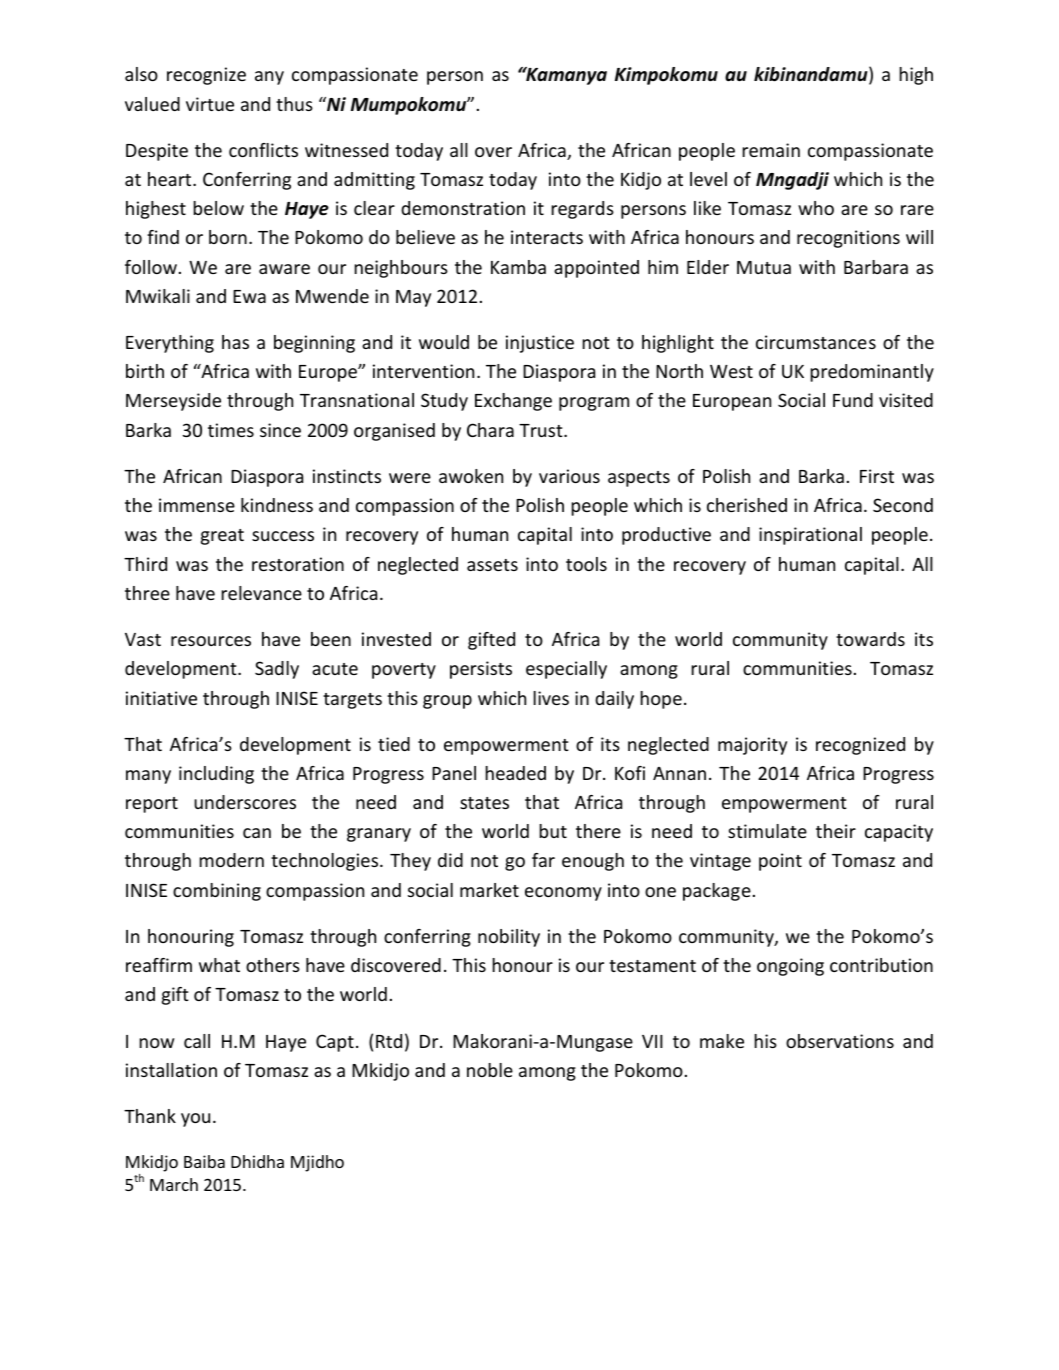 This screenshot has width=1059, height=1370. I want to click on you, so click(195, 1120).
